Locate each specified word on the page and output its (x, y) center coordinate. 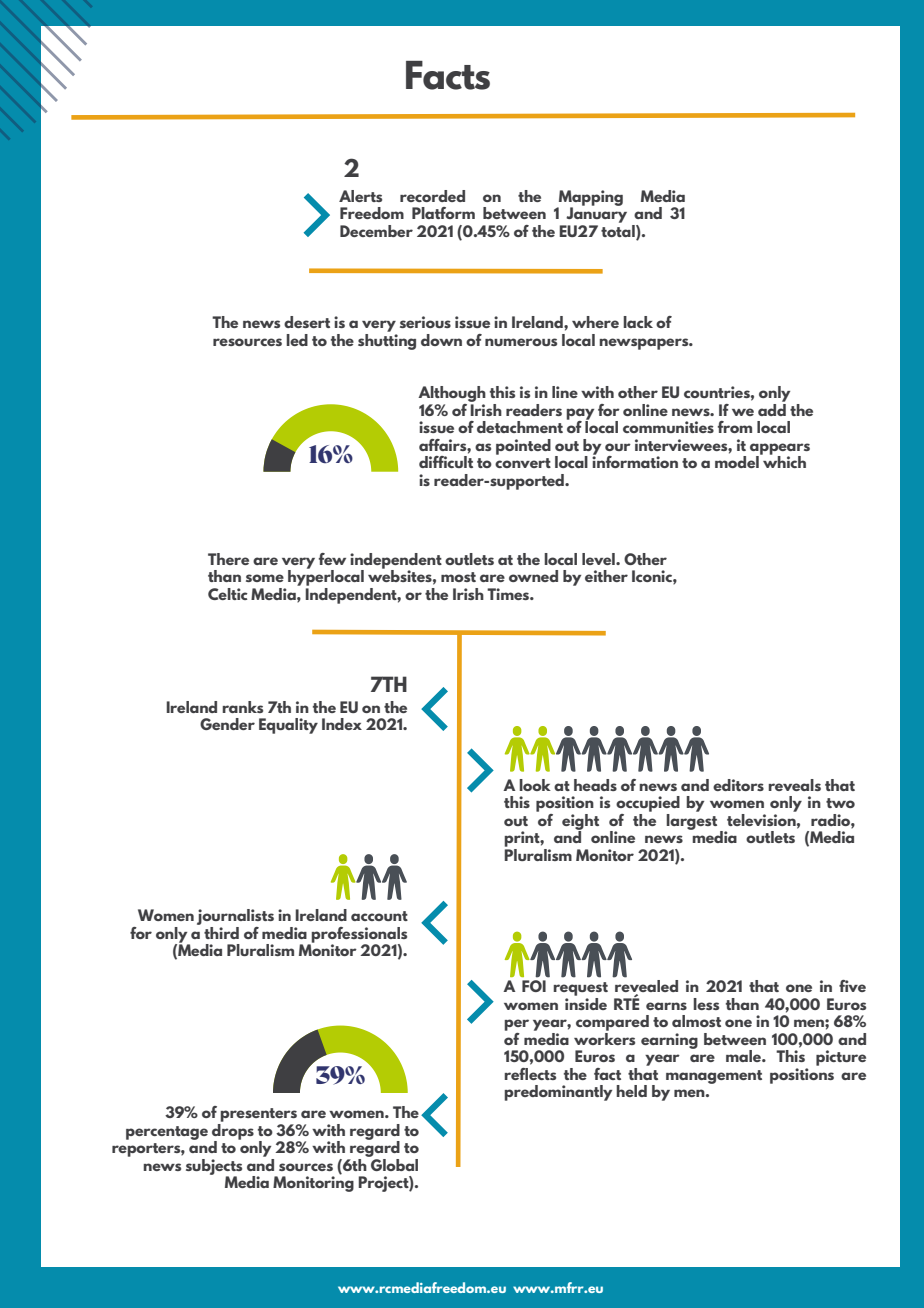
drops (233, 1131)
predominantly (558, 1093)
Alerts (360, 196)
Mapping (590, 199)
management (714, 1077)
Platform (443, 213)
